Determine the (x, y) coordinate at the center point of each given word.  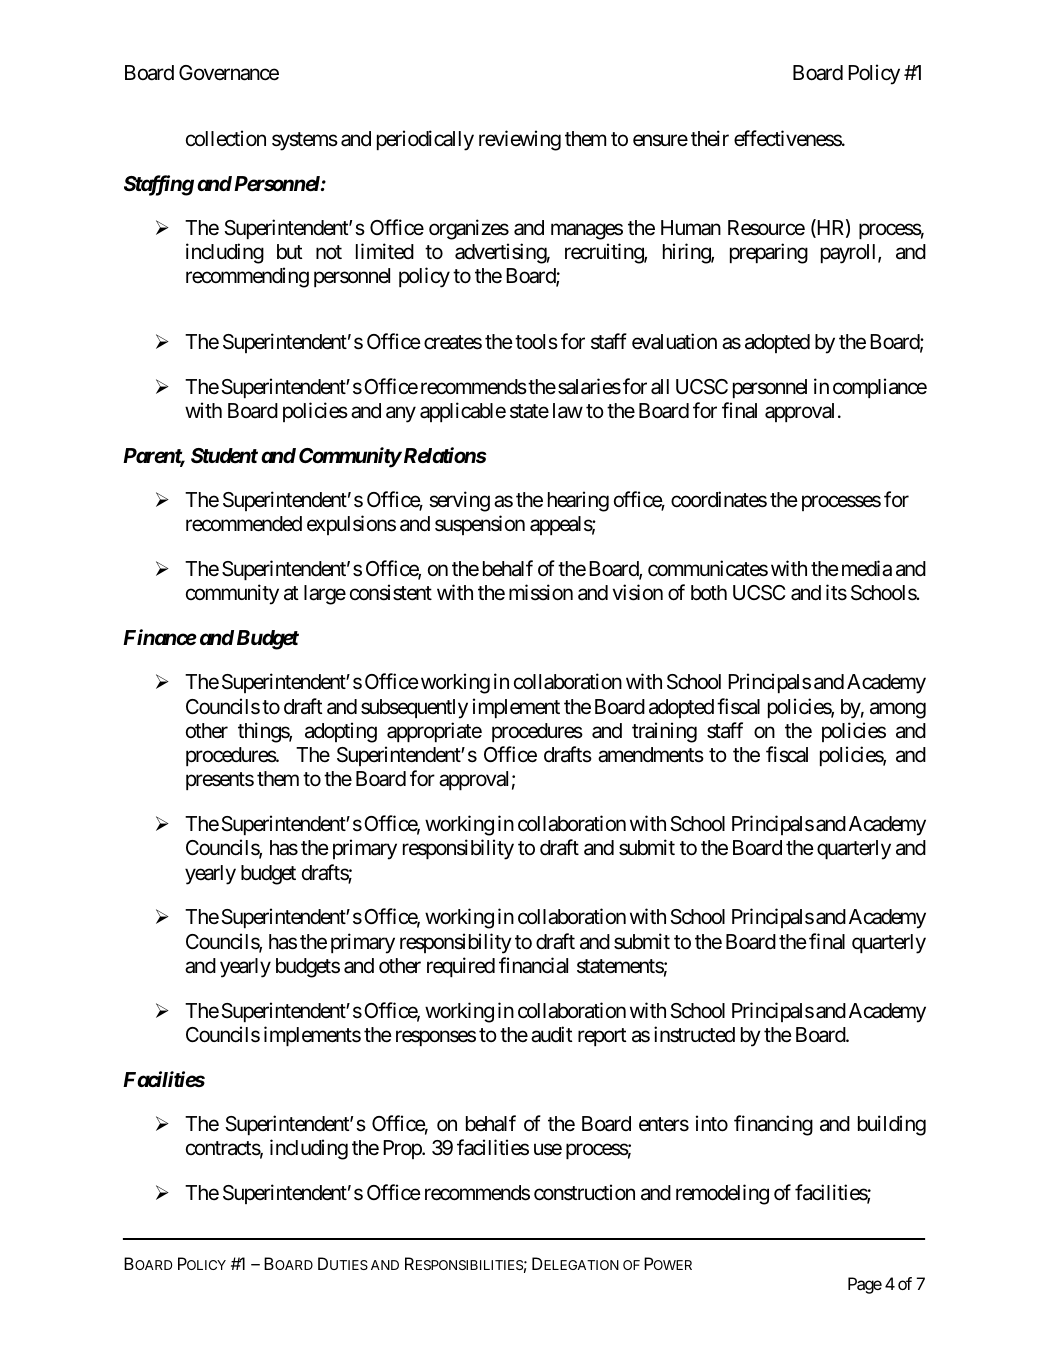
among (898, 710)
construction (584, 1192)
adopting (341, 732)
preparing (769, 253)
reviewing (520, 140)
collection (226, 138)
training (664, 732)
